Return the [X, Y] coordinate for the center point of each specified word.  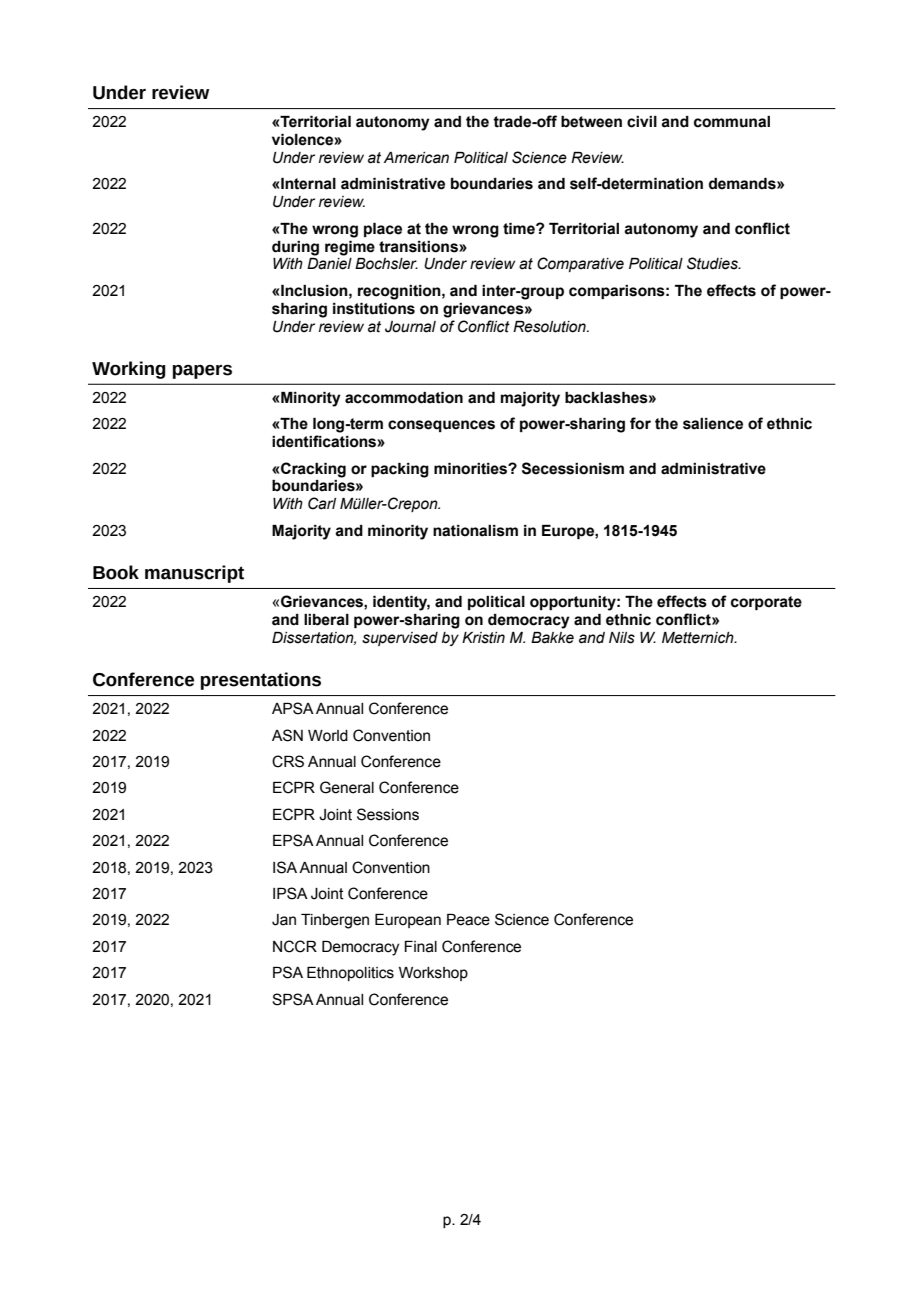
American [416, 158]
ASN [287, 735]
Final [420, 947]
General [347, 787]
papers [202, 371]
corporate [766, 603]
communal [732, 122]
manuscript [194, 574]
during [295, 248]
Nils [622, 638]
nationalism [475, 531]
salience [713, 424]
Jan [284, 920]
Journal [410, 327]
